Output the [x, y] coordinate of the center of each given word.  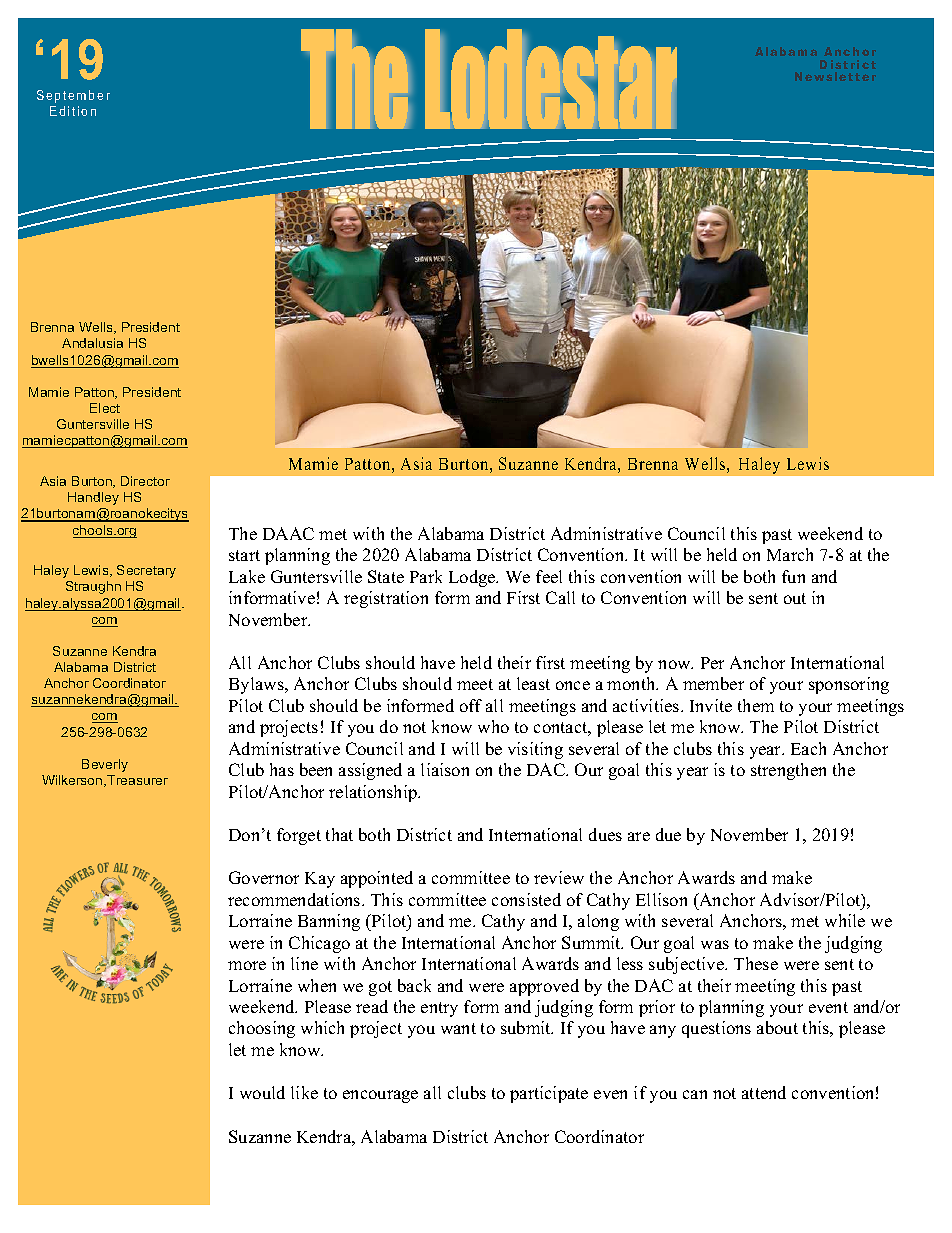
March [790, 554]
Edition [73, 111]
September [73, 96]
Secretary [146, 571]
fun [793, 576]
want [458, 1028]
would [262, 1092]
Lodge [473, 578]
